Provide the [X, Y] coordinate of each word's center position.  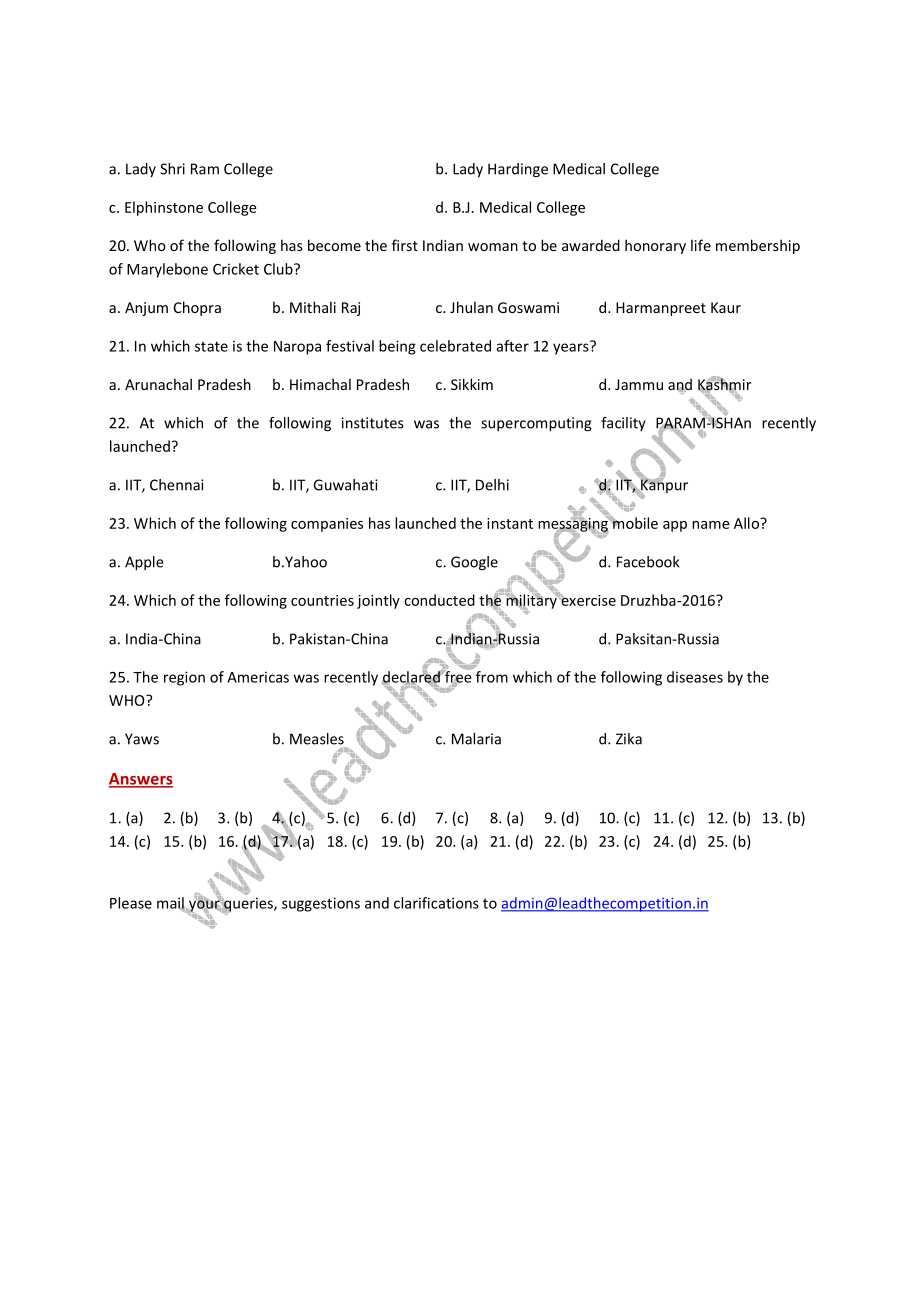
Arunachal [158, 384]
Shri [172, 169]
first [405, 245]
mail [171, 904]
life [701, 245]
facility [623, 424]
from [492, 677]
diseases [695, 677]
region [184, 678]
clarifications [436, 903]
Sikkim [472, 384]
